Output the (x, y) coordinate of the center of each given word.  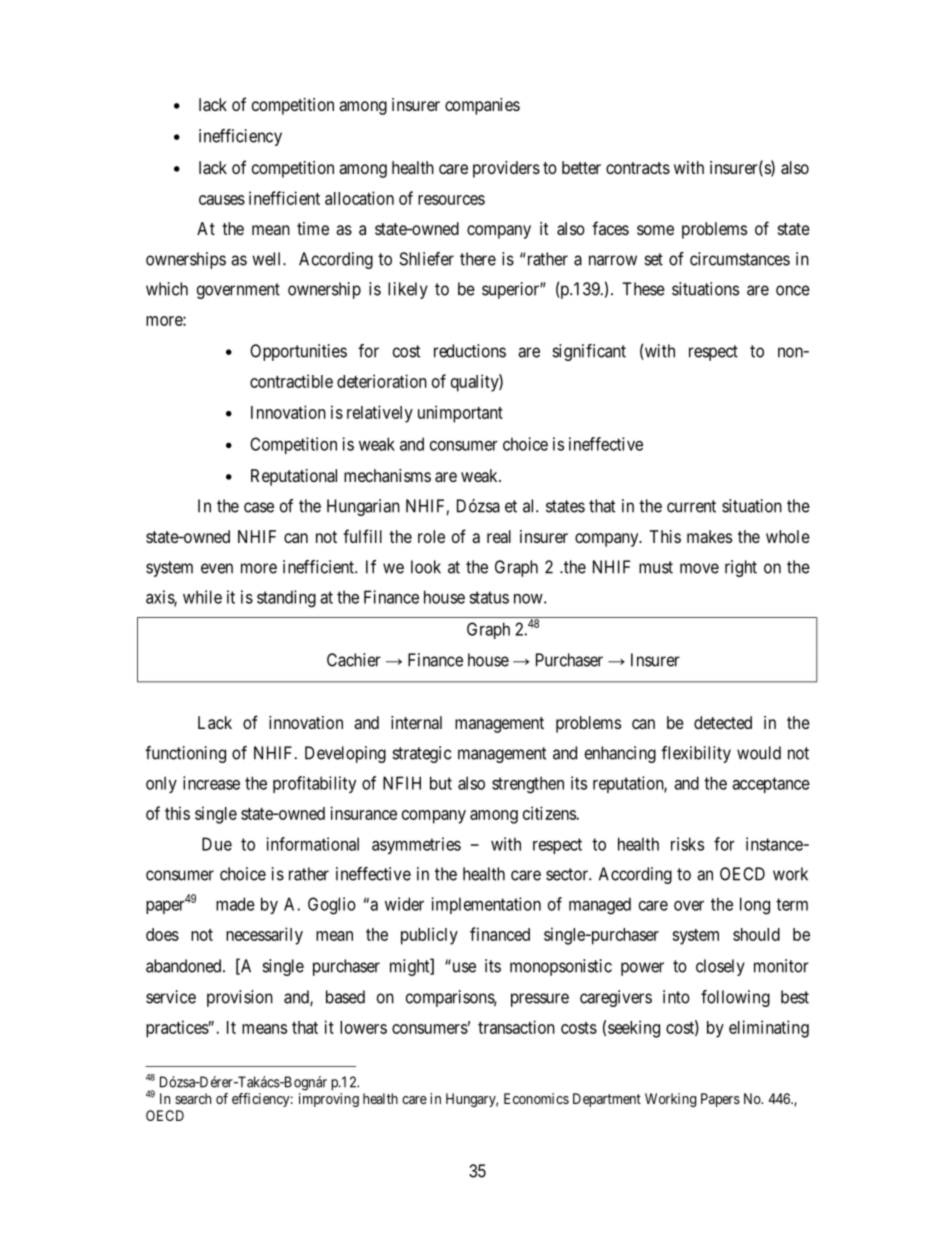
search (193, 1098)
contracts (638, 168)
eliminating (769, 1029)
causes (222, 200)
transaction (516, 1027)
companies (482, 106)
